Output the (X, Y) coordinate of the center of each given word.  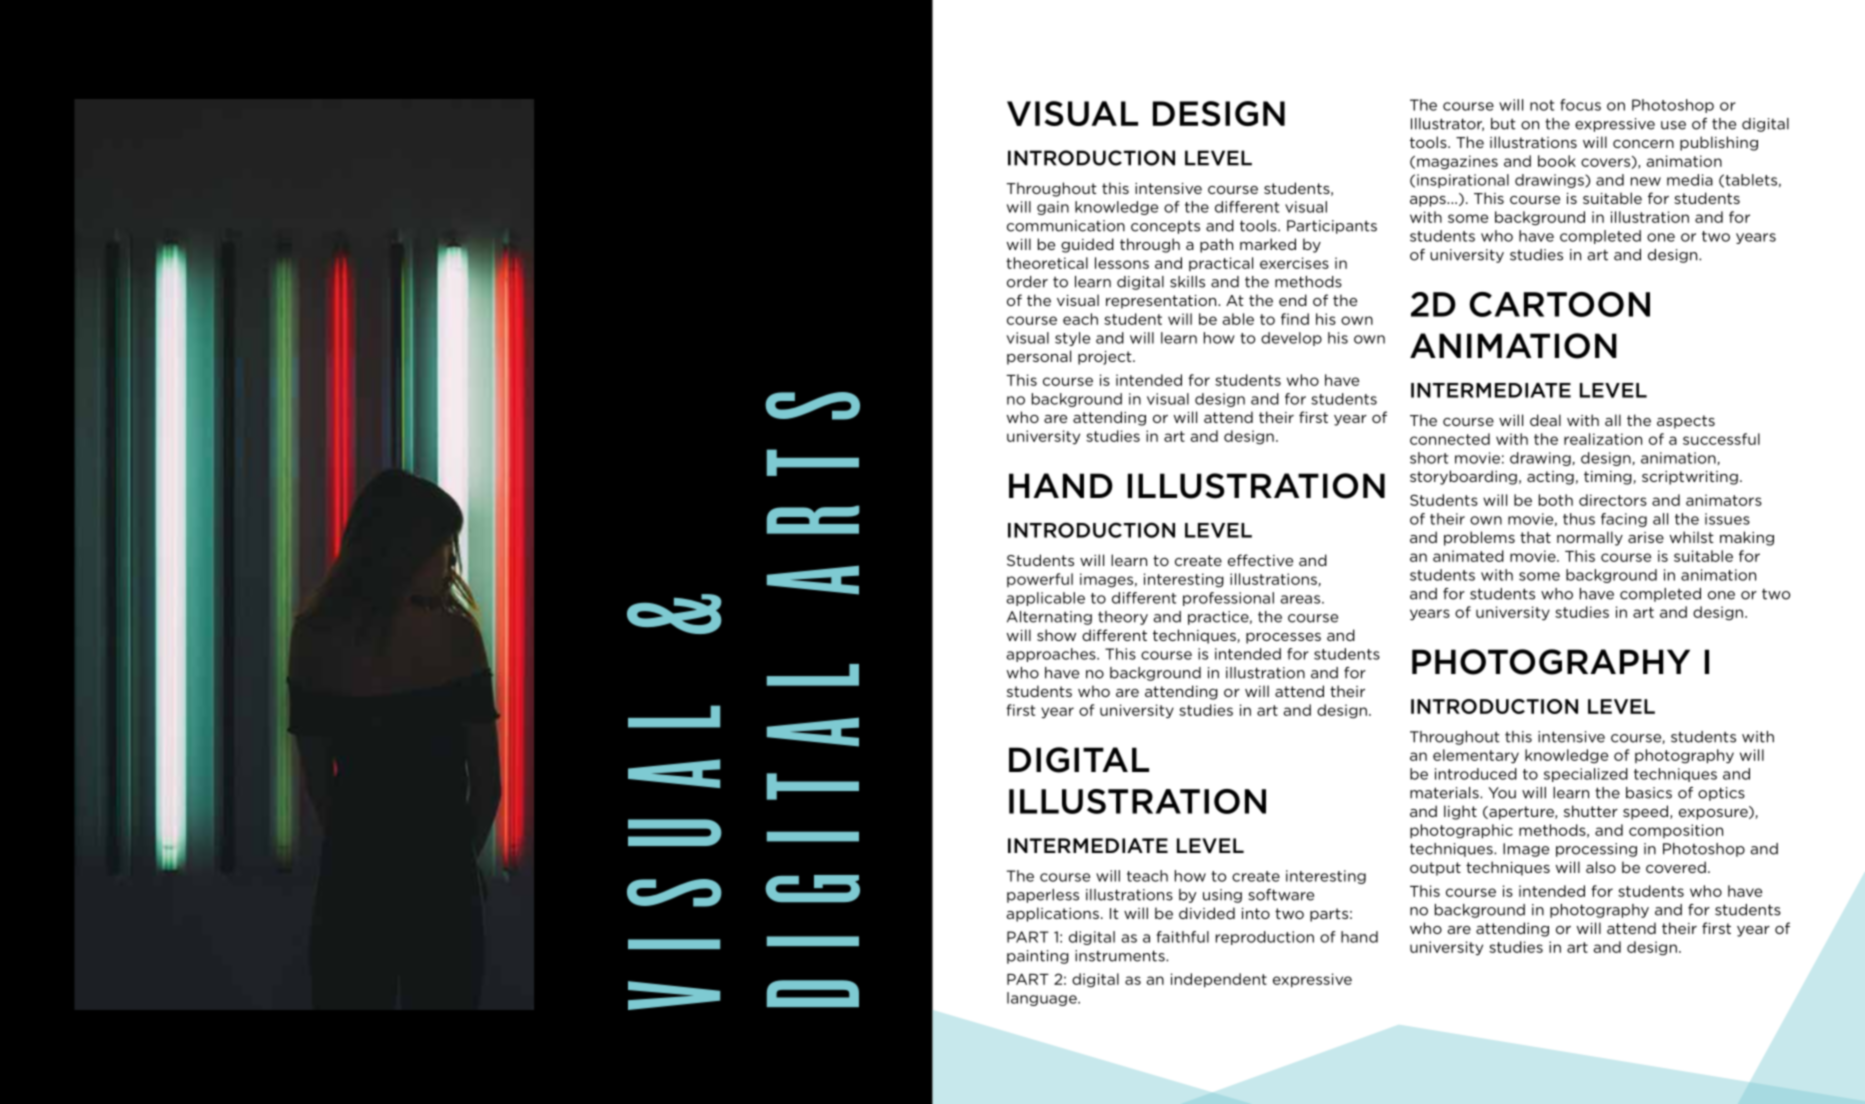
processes (1283, 638)
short (1429, 458)
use (1673, 125)
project (1106, 358)
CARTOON (1560, 304)
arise (1646, 537)
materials (1445, 793)
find (1295, 319)
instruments (1121, 956)
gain (1053, 208)
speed (1647, 812)
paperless (1043, 896)
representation (1162, 302)
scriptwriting (1690, 478)
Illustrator (1447, 124)
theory (1123, 618)
